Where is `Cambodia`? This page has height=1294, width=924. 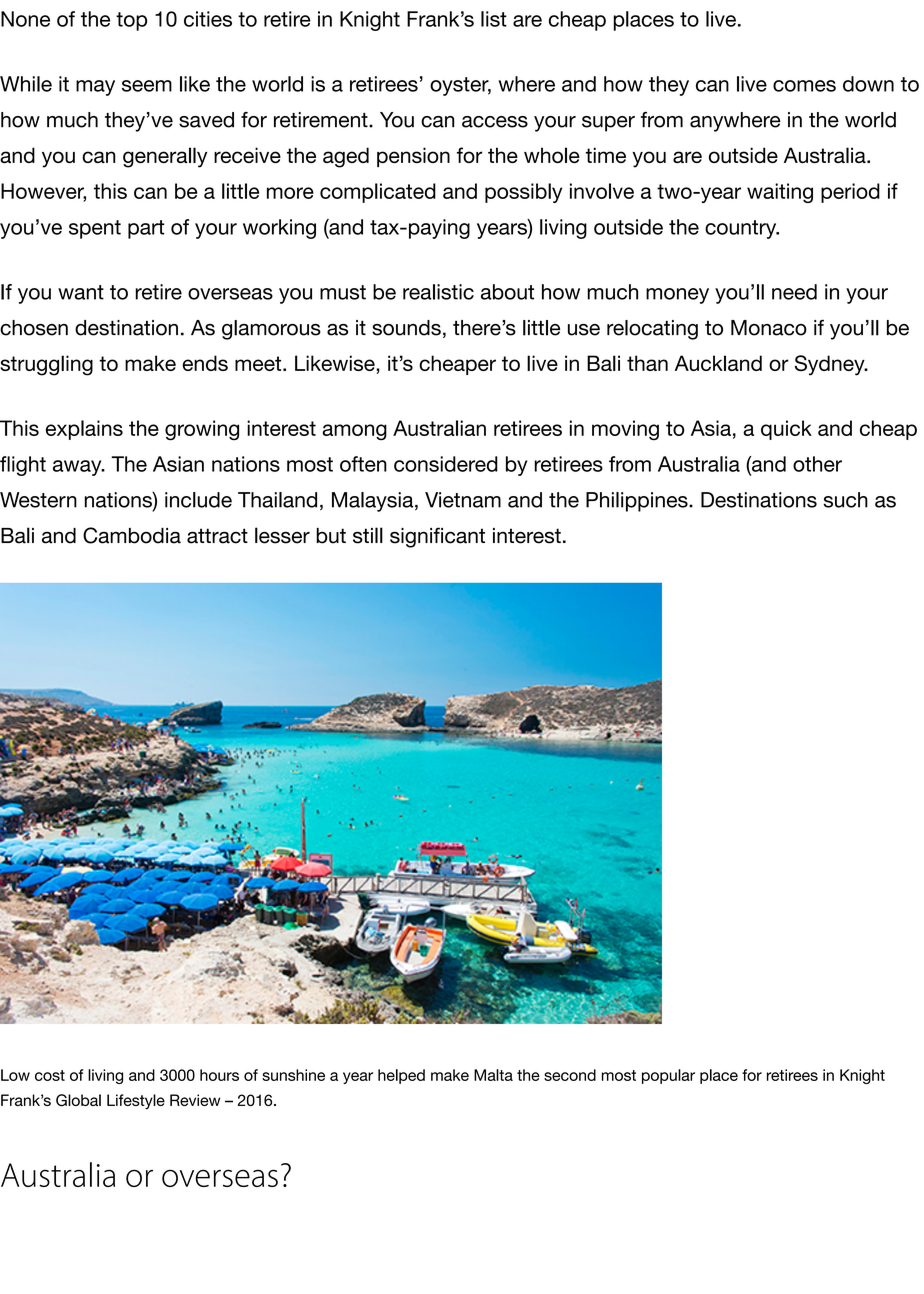
Cambodia is located at coordinates (132, 535).
